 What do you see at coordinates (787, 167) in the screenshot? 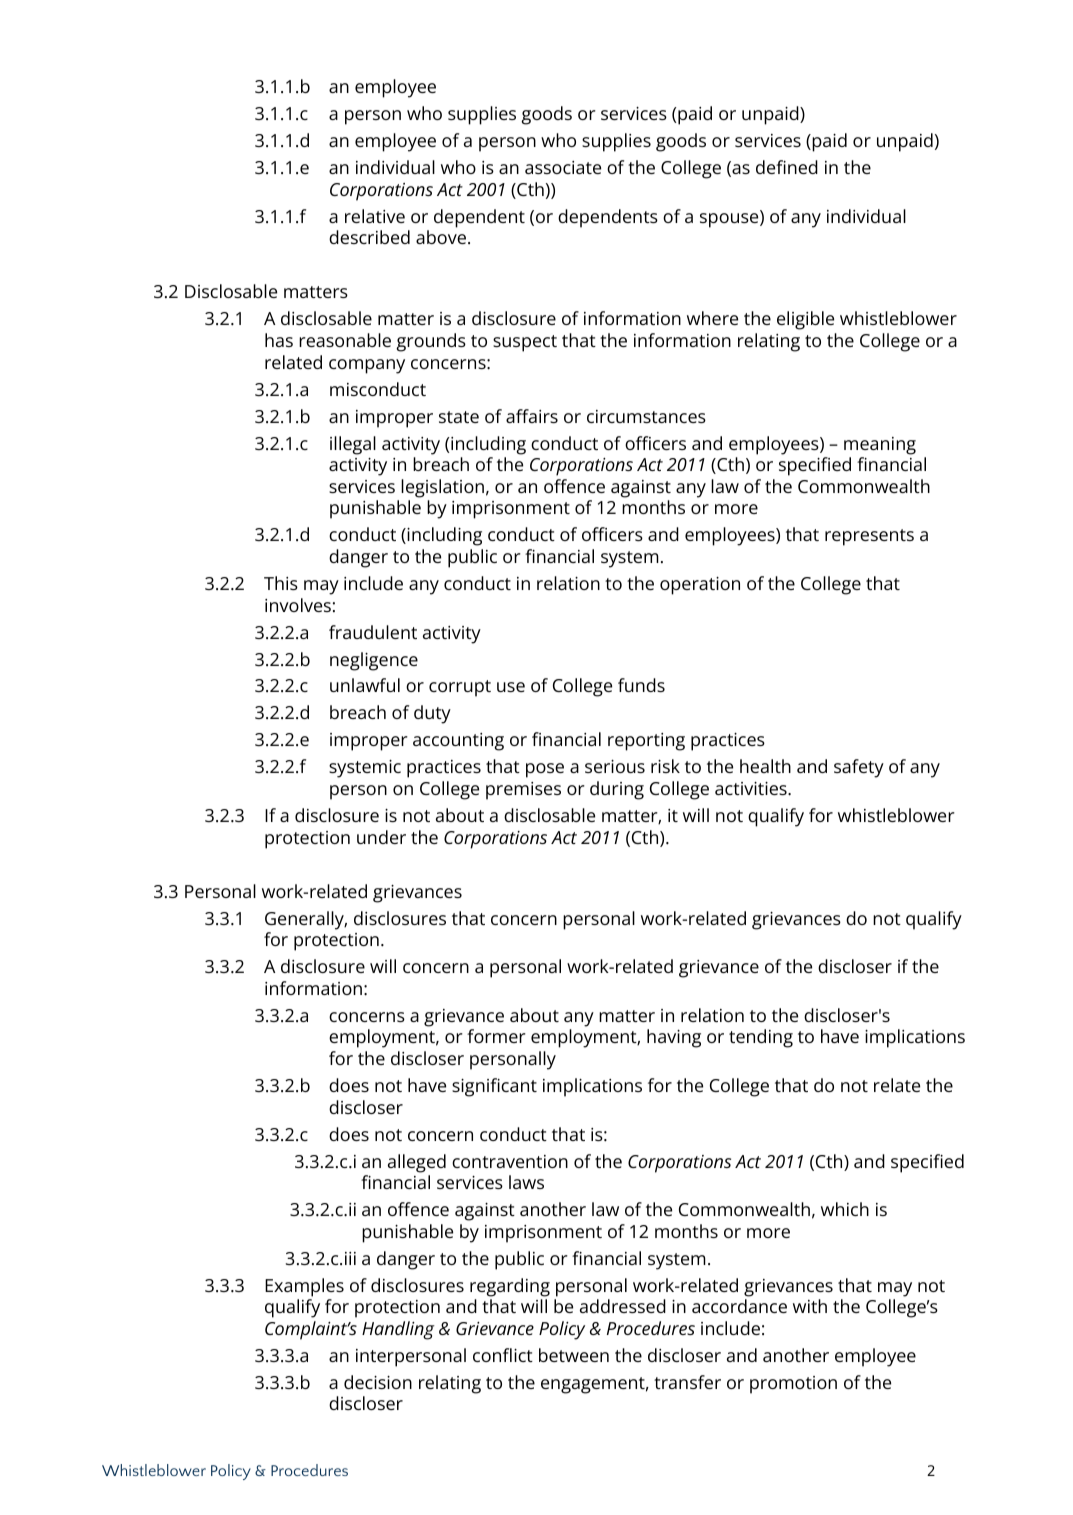
I see `defined` at bounding box center [787, 167].
